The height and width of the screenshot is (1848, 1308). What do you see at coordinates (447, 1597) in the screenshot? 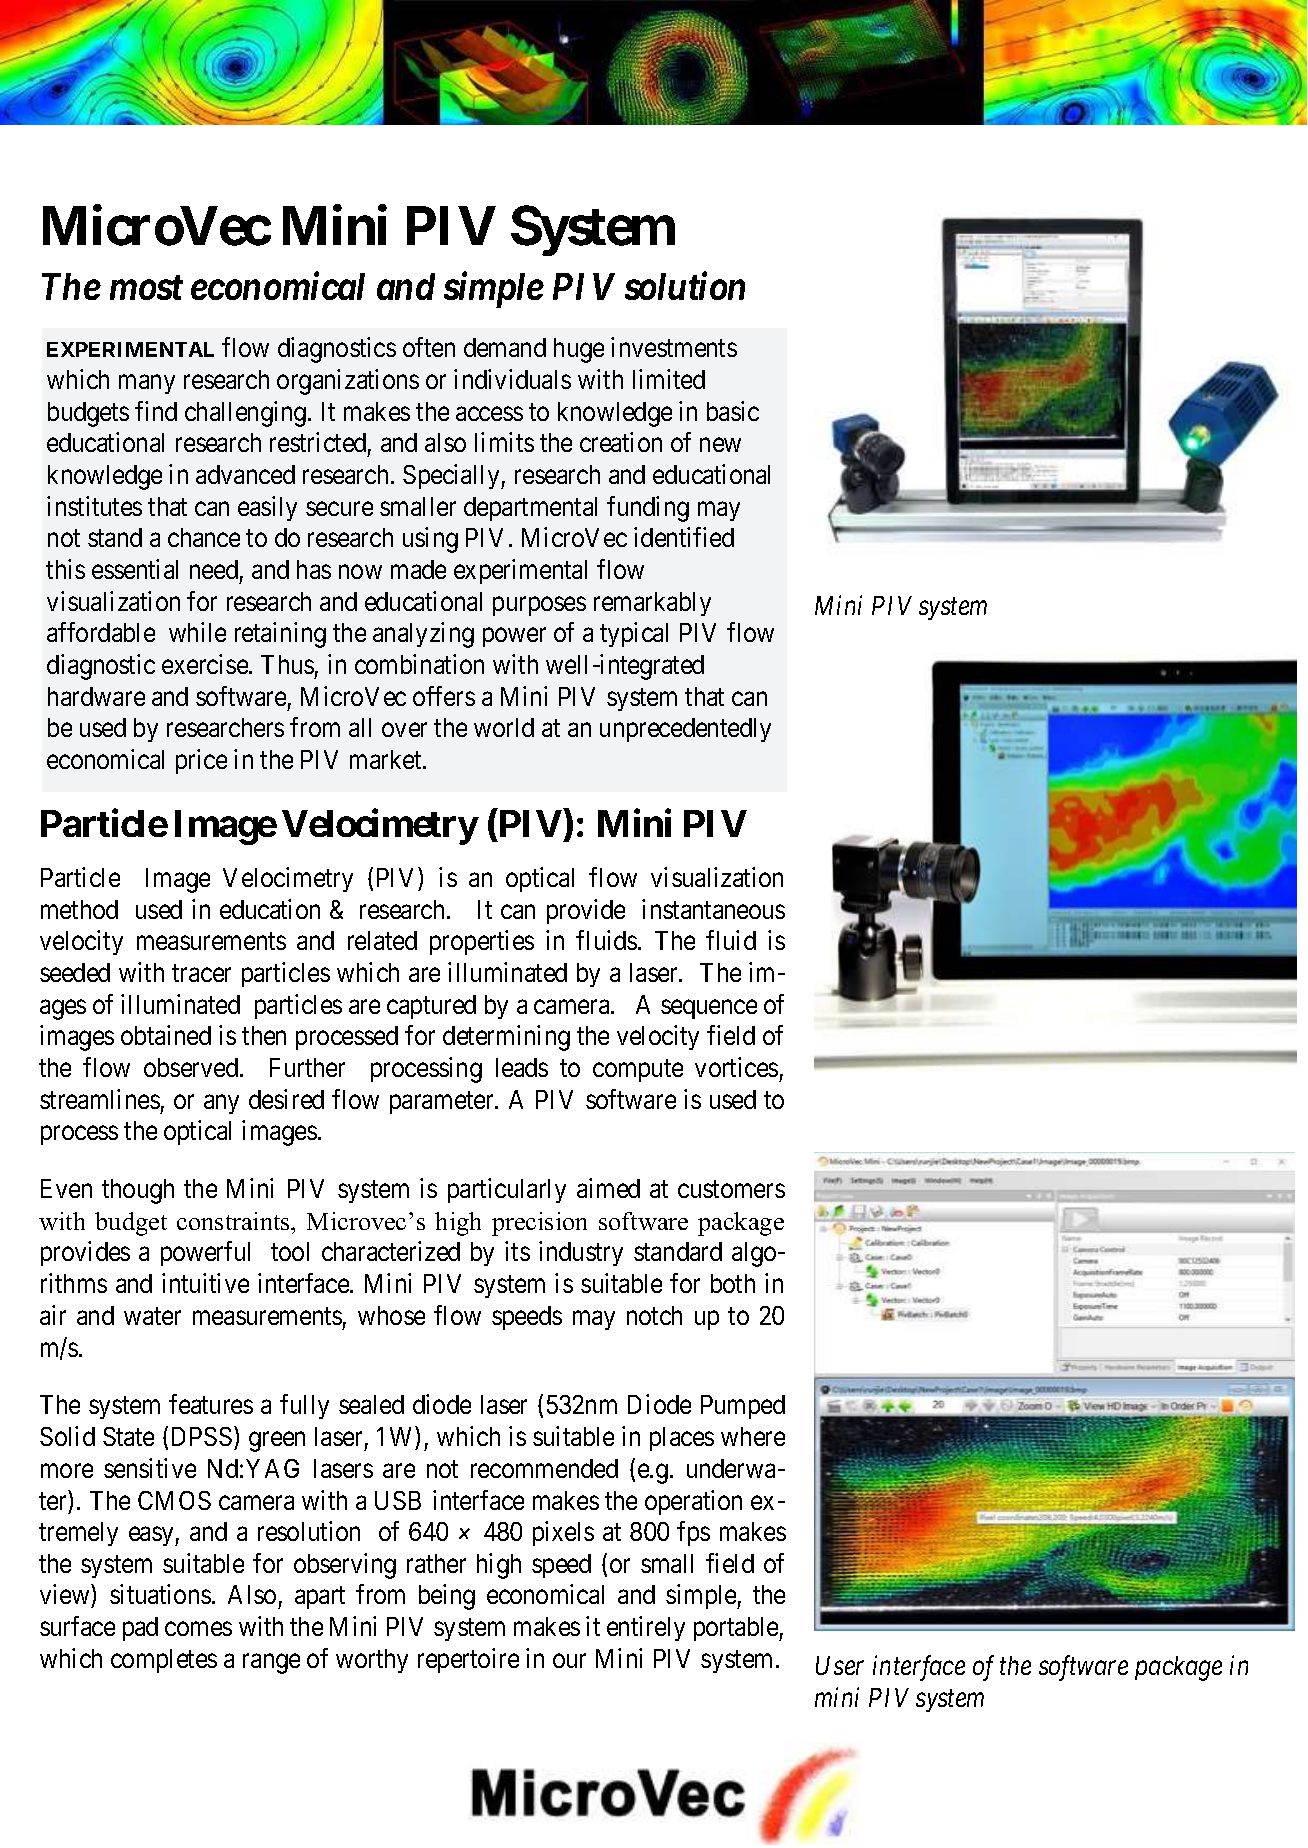
I see `being` at bounding box center [447, 1597].
